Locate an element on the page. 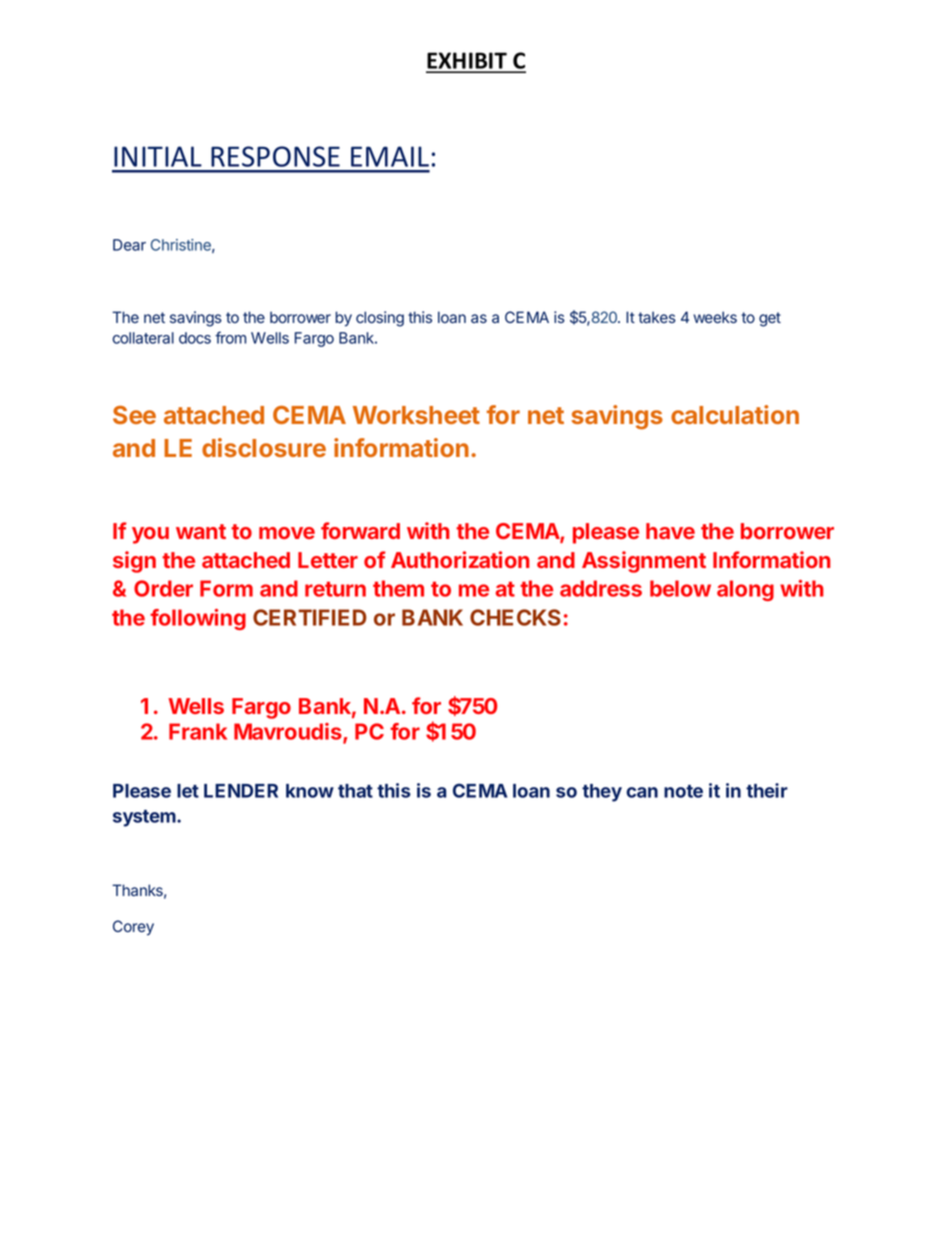 The width and height of the document is (952, 1233). know is located at coordinates (310, 791).
